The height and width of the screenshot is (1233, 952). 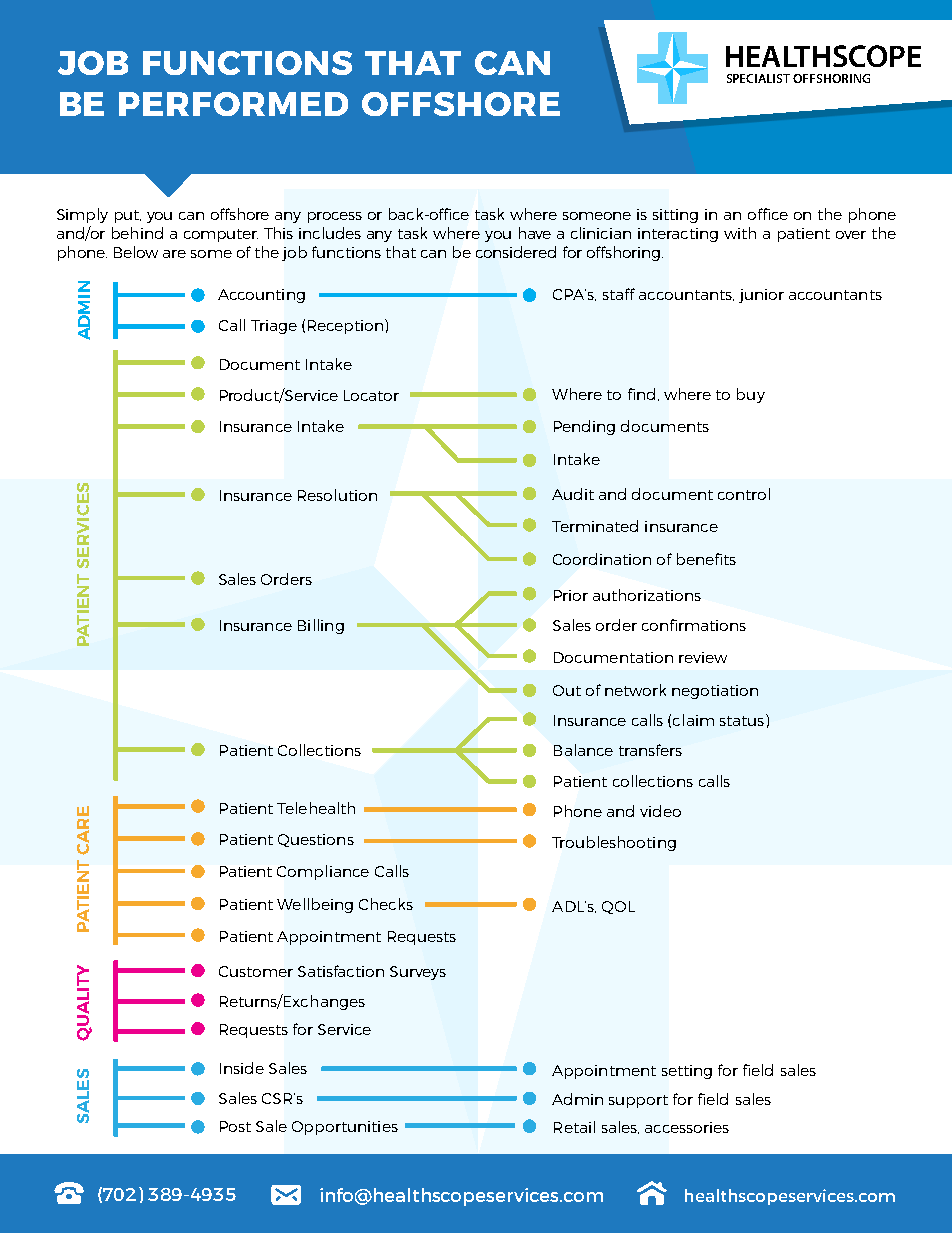 I want to click on Locator, so click(x=371, y=395).
